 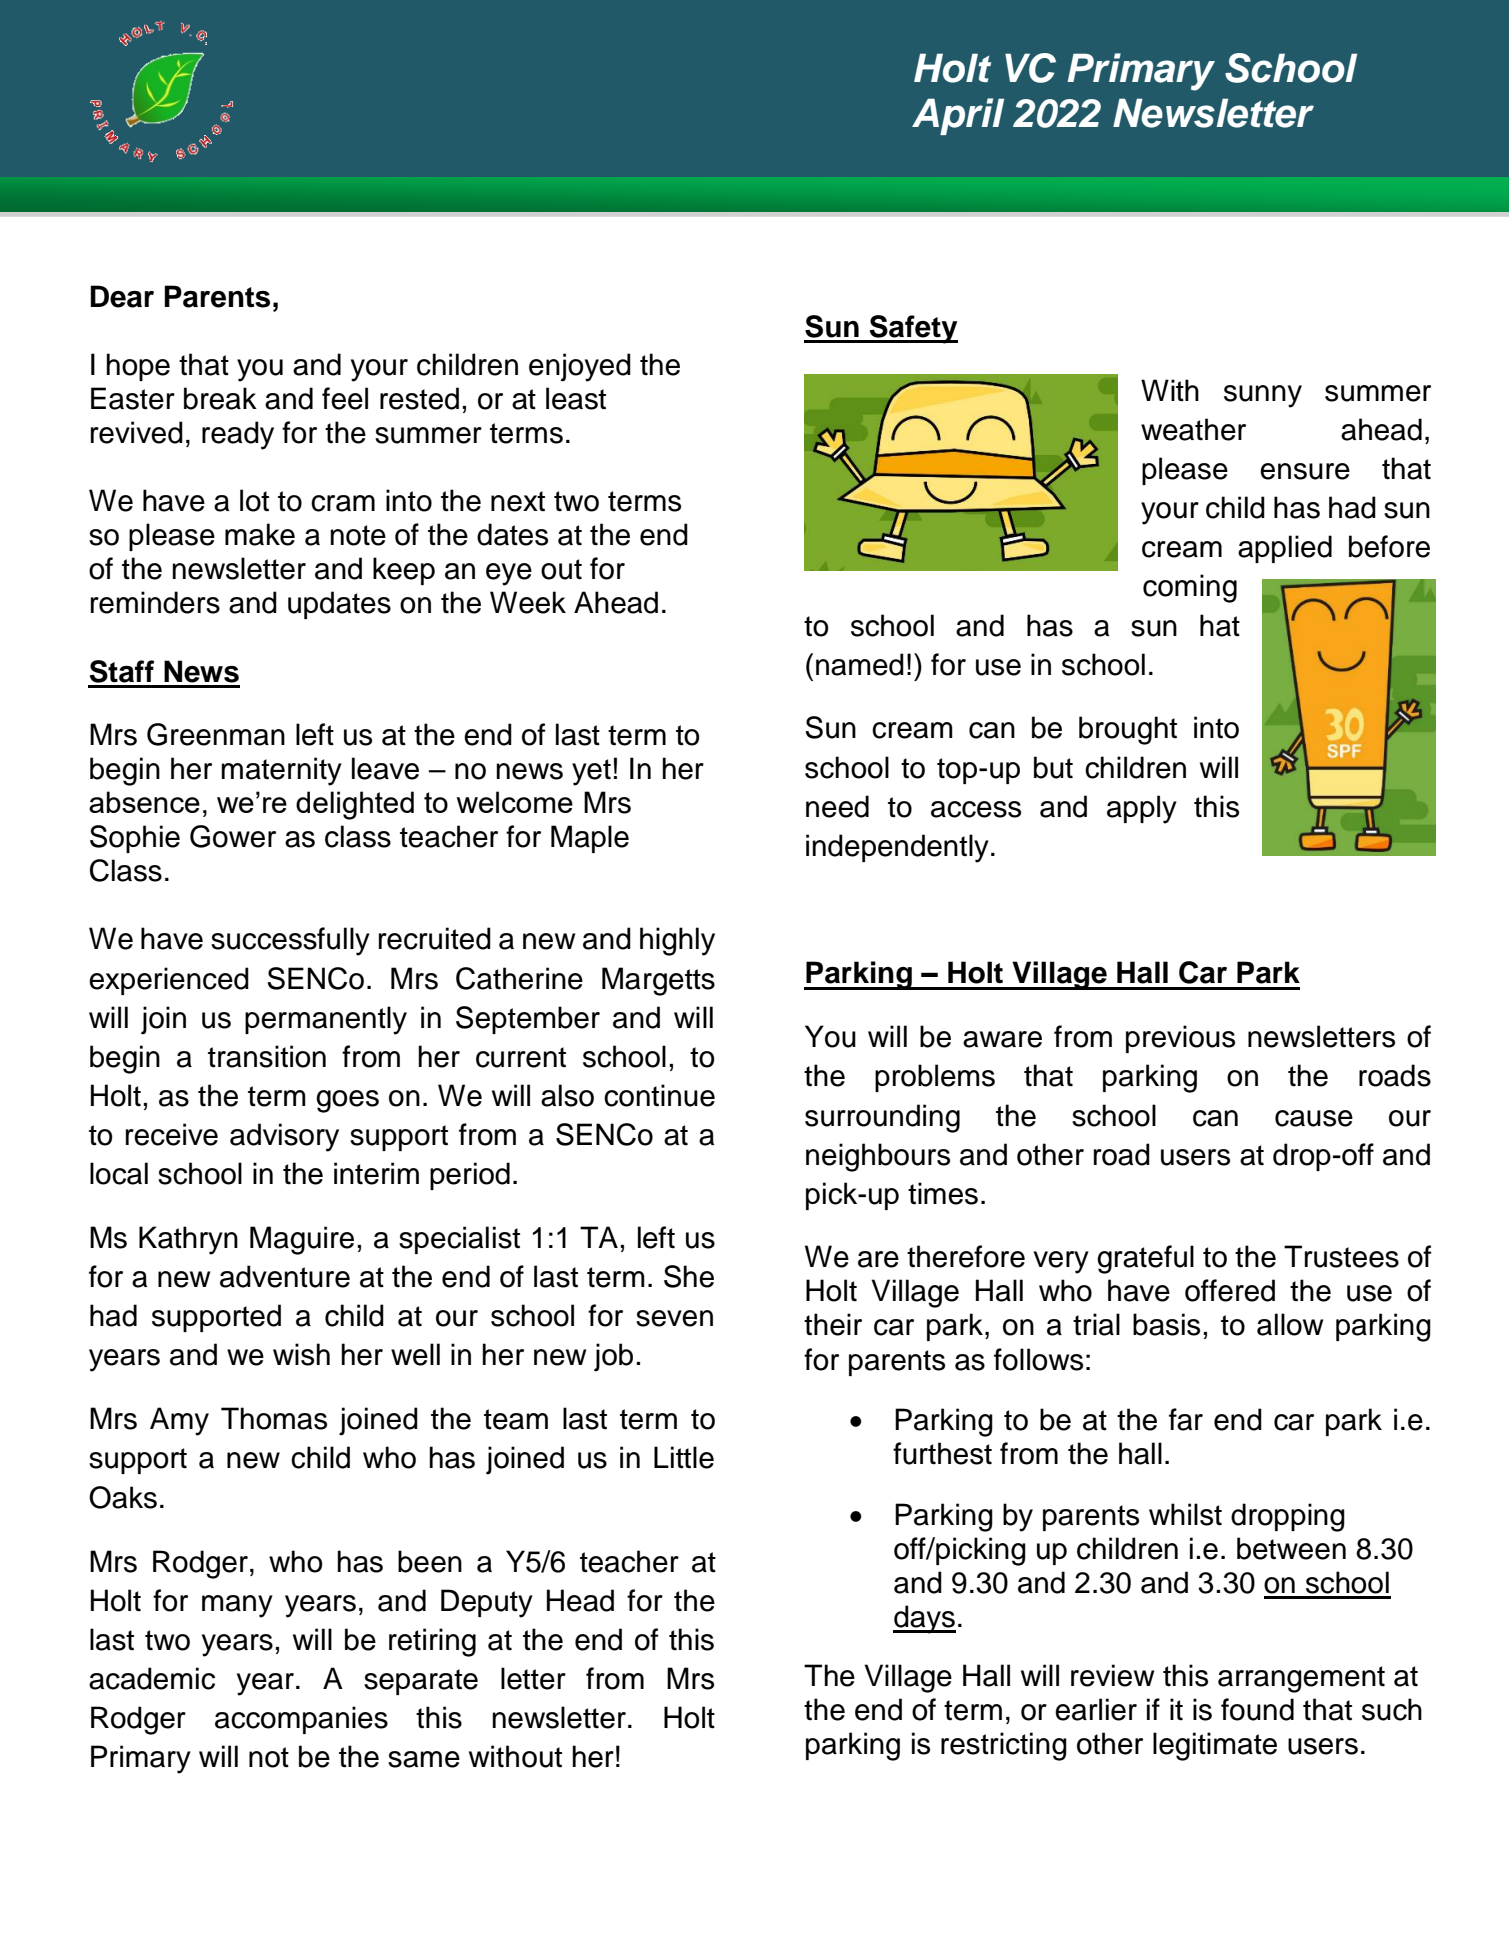 What do you see at coordinates (1285, 549) in the screenshot?
I see `applied` at bounding box center [1285, 549].
